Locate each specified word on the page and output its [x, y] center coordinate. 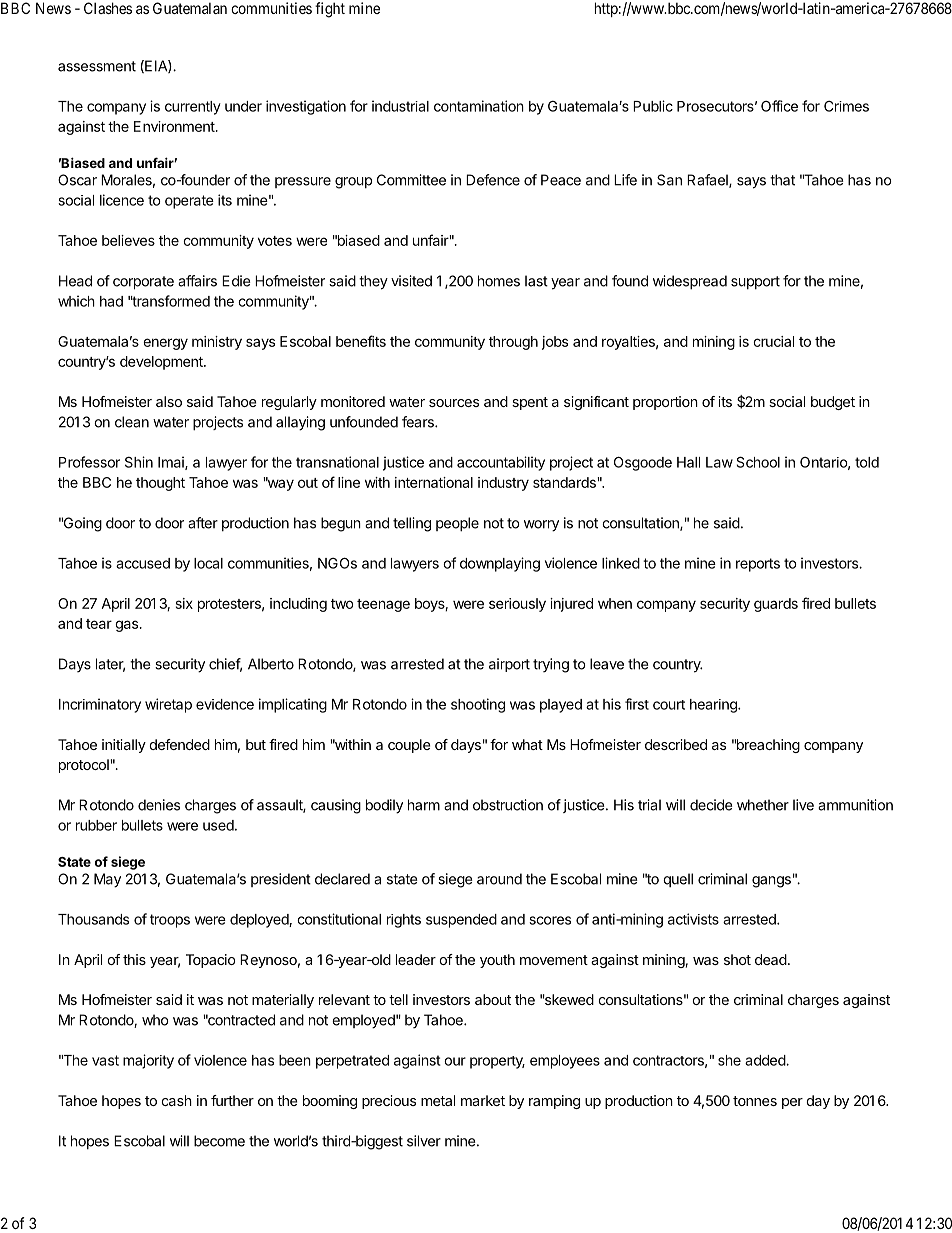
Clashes [108, 8]
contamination [479, 106]
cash [176, 1100]
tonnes [755, 1101]
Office [779, 106]
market [483, 1100]
